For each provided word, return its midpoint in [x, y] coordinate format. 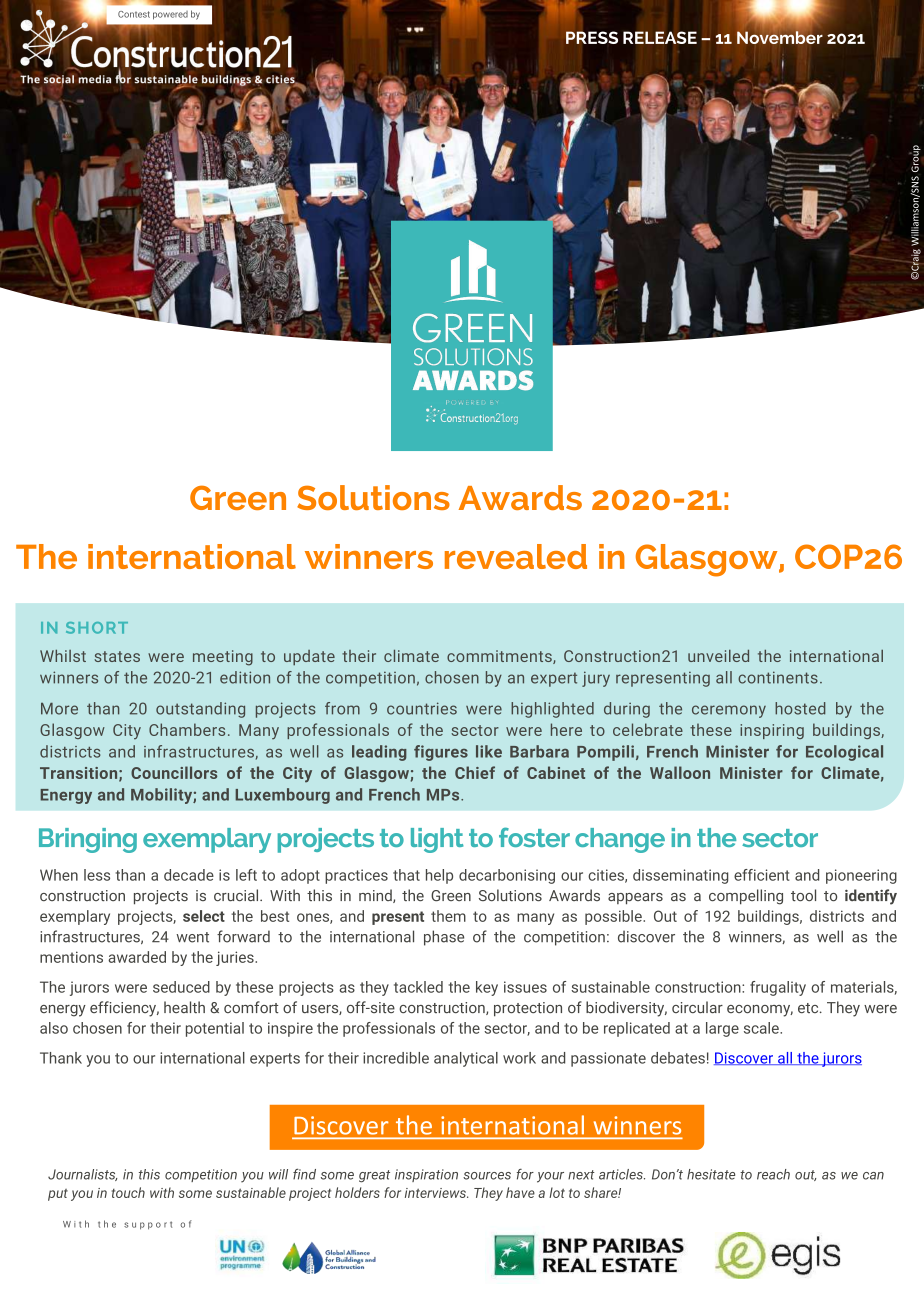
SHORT [97, 628]
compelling [746, 897]
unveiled [718, 656]
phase [444, 938]
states [117, 656]
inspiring [772, 731]
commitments [500, 657]
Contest [134, 14]
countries [422, 708]
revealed [516, 556]
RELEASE [660, 37]
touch [128, 1192]
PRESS [591, 36]
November [780, 36]
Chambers [187, 729]
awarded [137, 957]
